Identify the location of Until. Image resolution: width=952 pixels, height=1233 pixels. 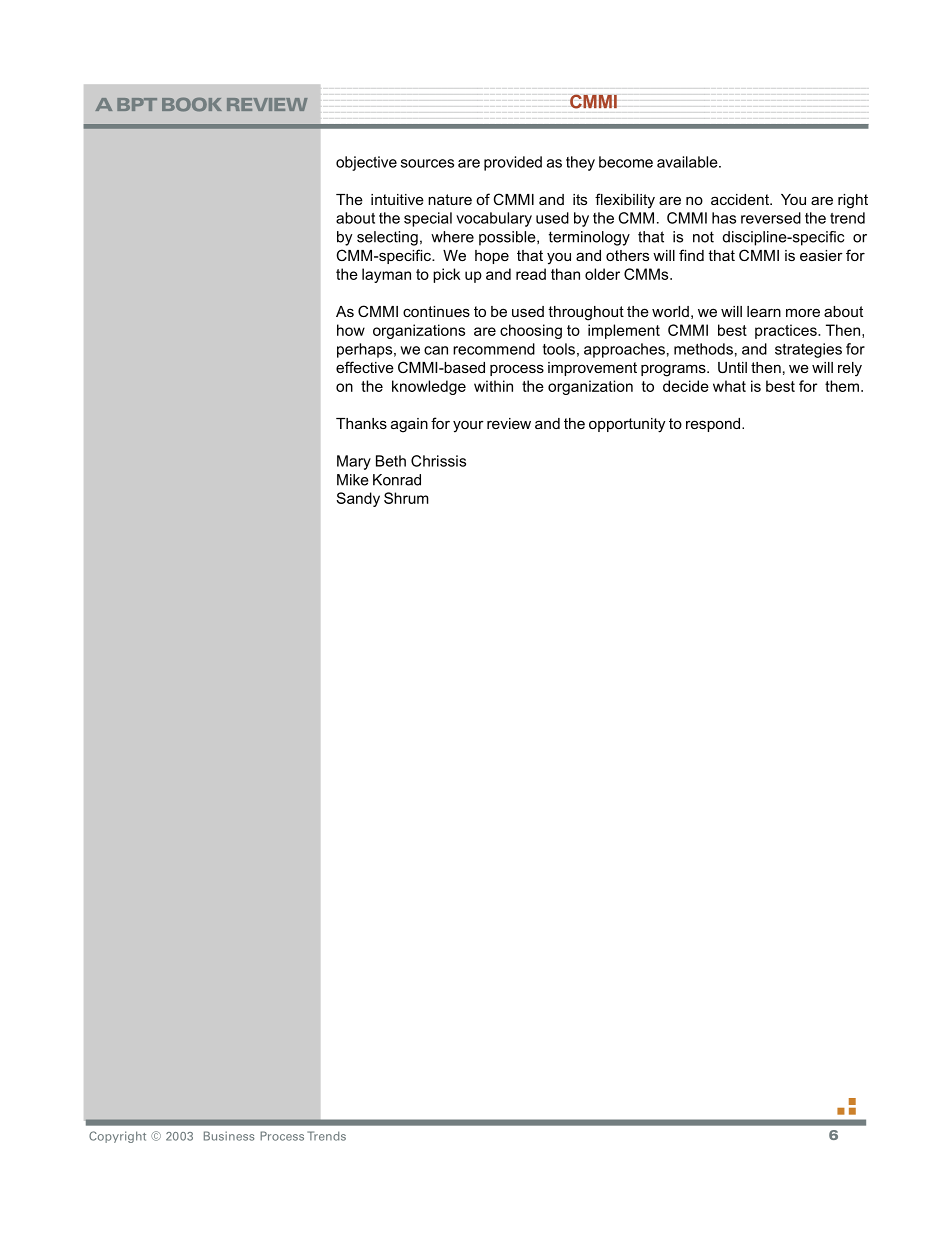
(732, 367).
